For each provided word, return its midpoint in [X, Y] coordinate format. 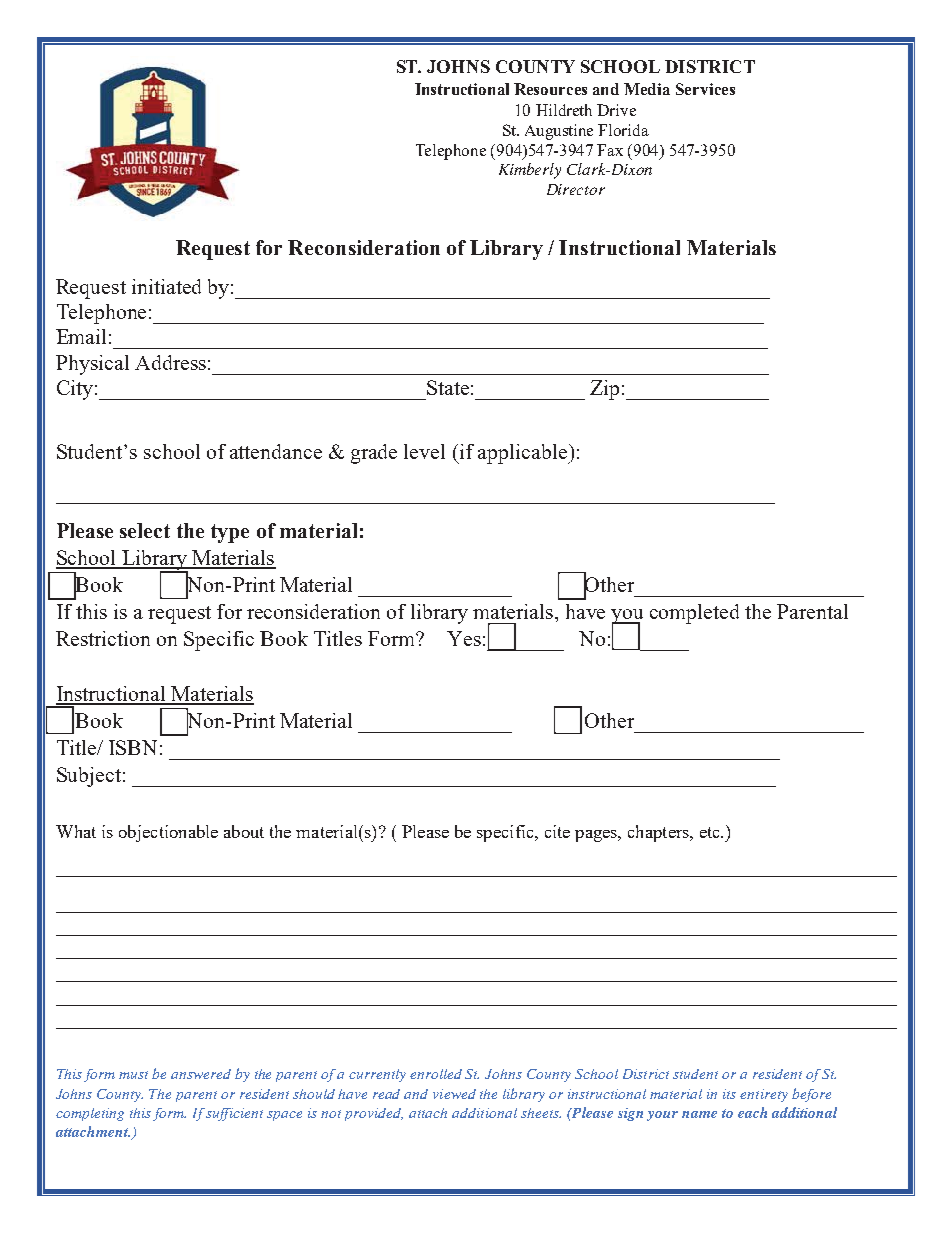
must [133, 1075]
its [729, 1094]
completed [694, 614]
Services [705, 89]
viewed [454, 1094]
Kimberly [530, 171]
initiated [166, 286]
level [424, 451]
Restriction [103, 638]
